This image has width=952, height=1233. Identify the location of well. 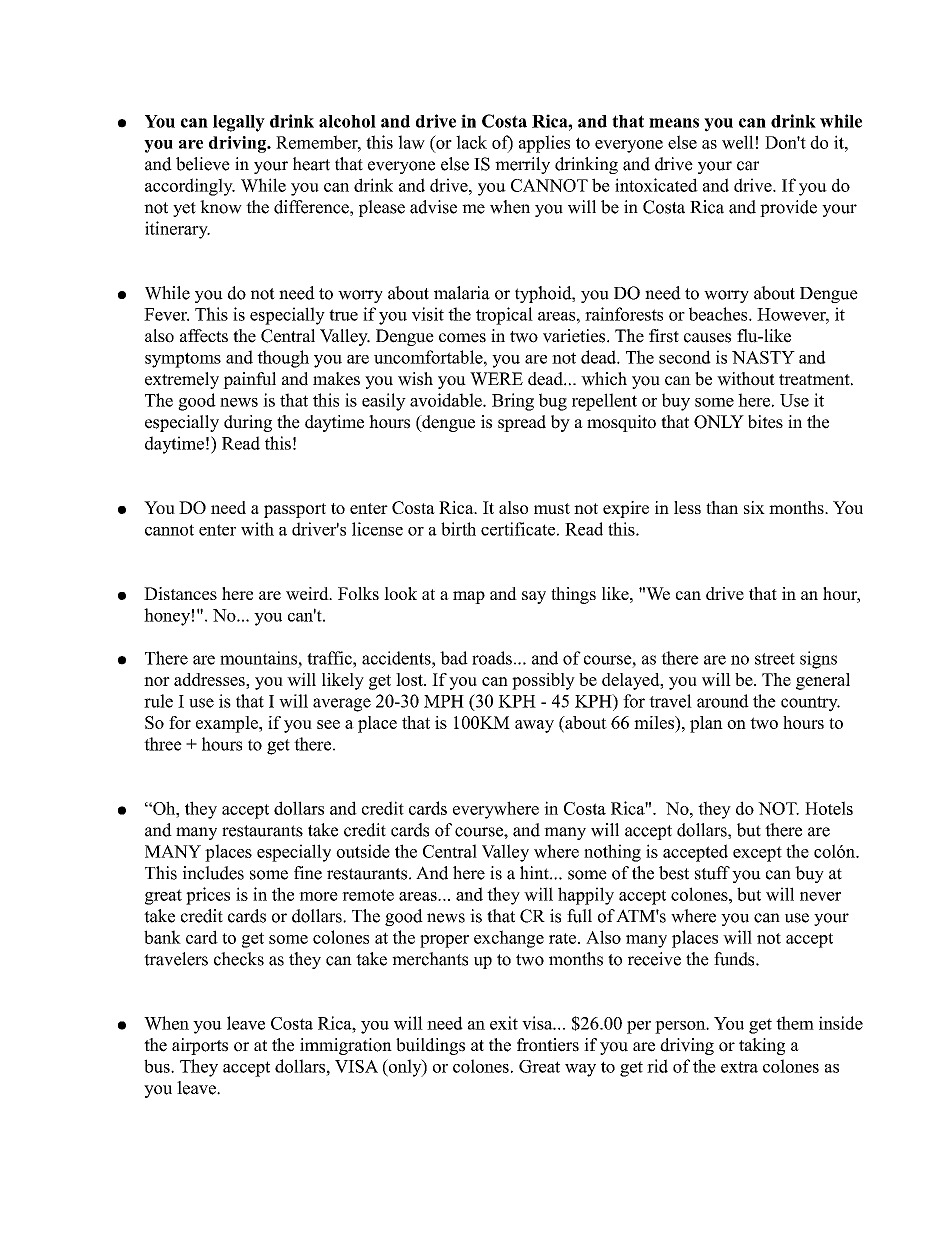
(738, 142).
